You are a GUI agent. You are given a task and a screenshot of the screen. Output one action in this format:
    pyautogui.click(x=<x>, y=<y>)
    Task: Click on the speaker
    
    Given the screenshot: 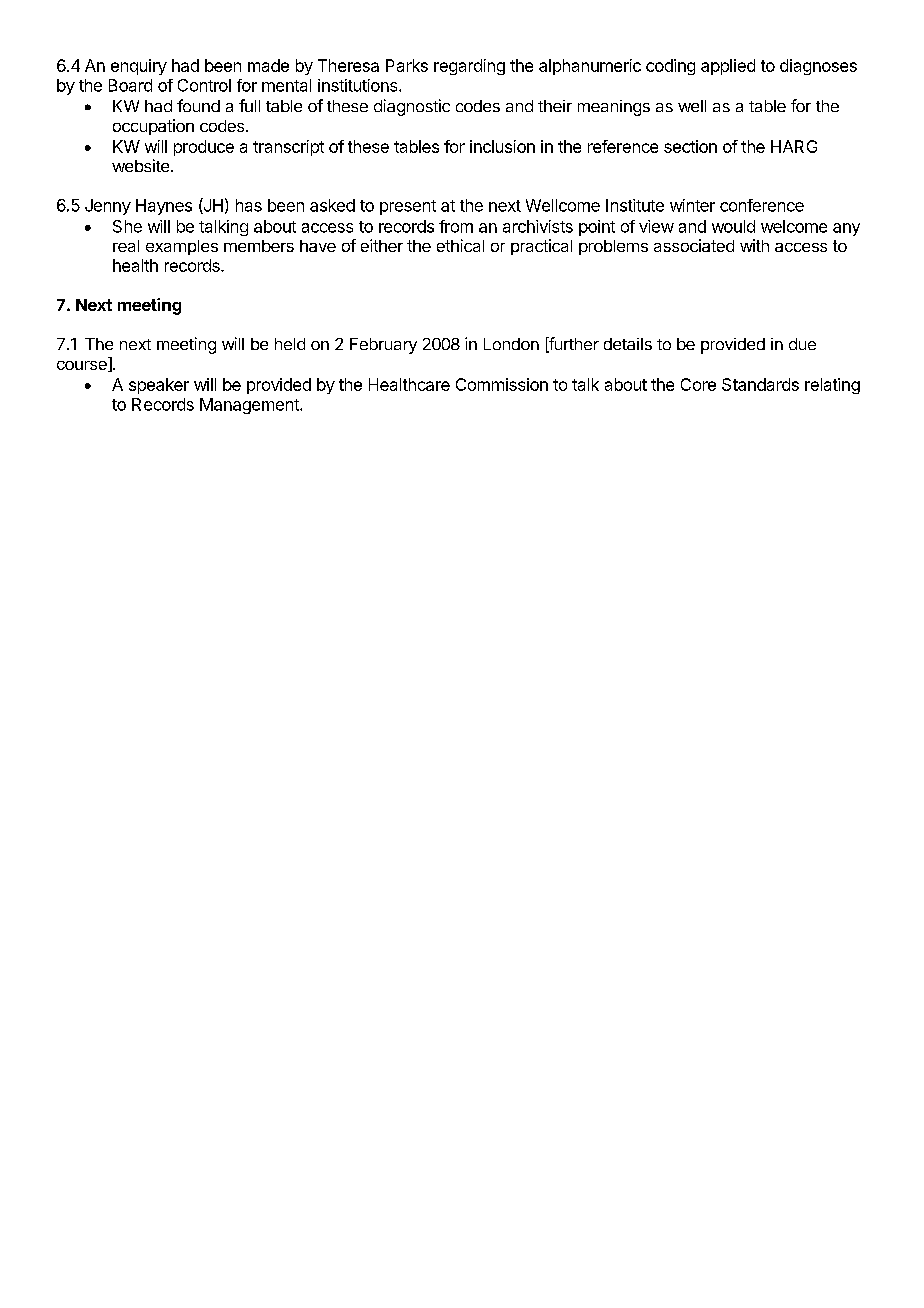 What is the action you would take?
    pyautogui.click(x=159, y=386)
